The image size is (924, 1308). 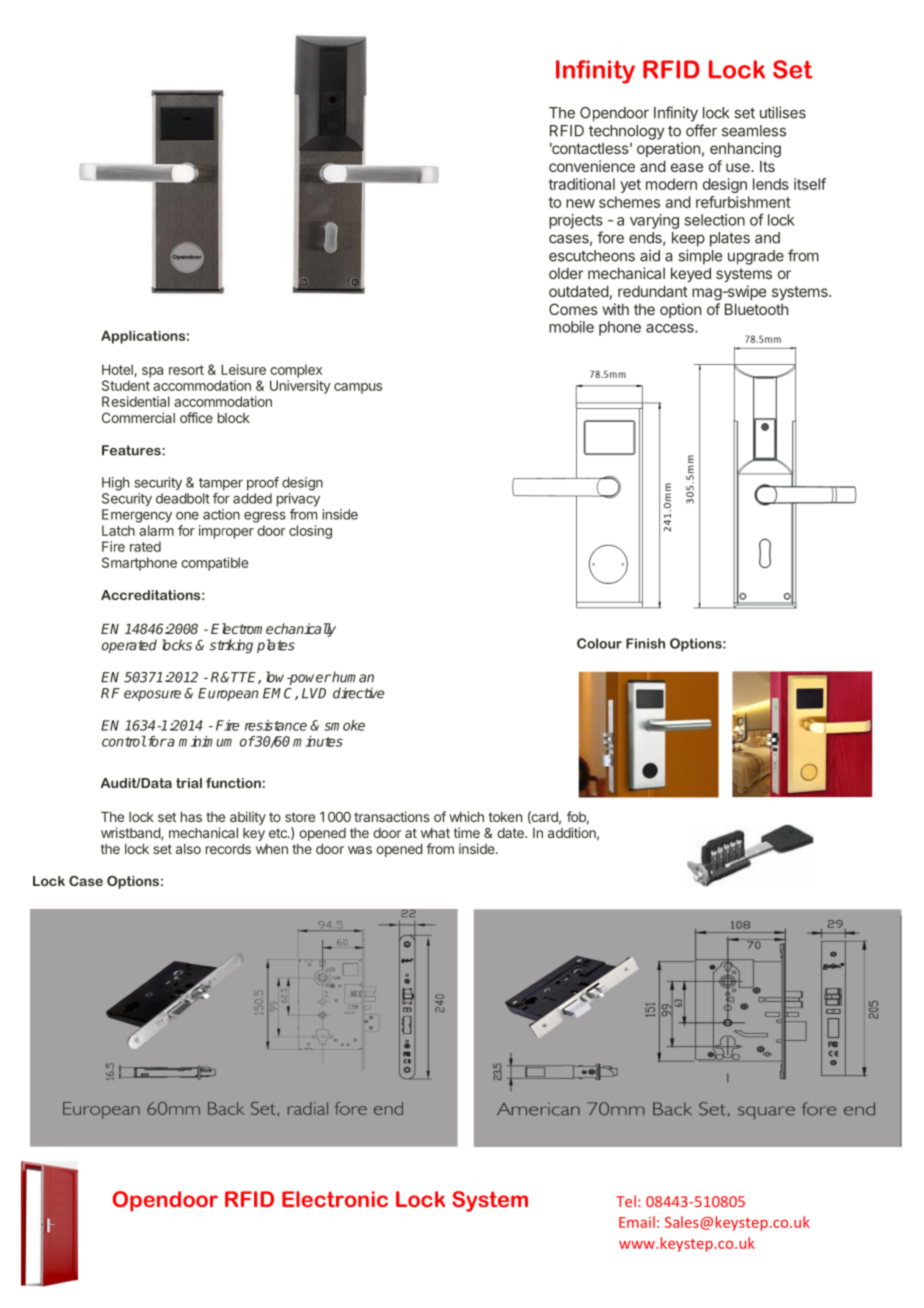 I want to click on enhancing, so click(x=745, y=150).
